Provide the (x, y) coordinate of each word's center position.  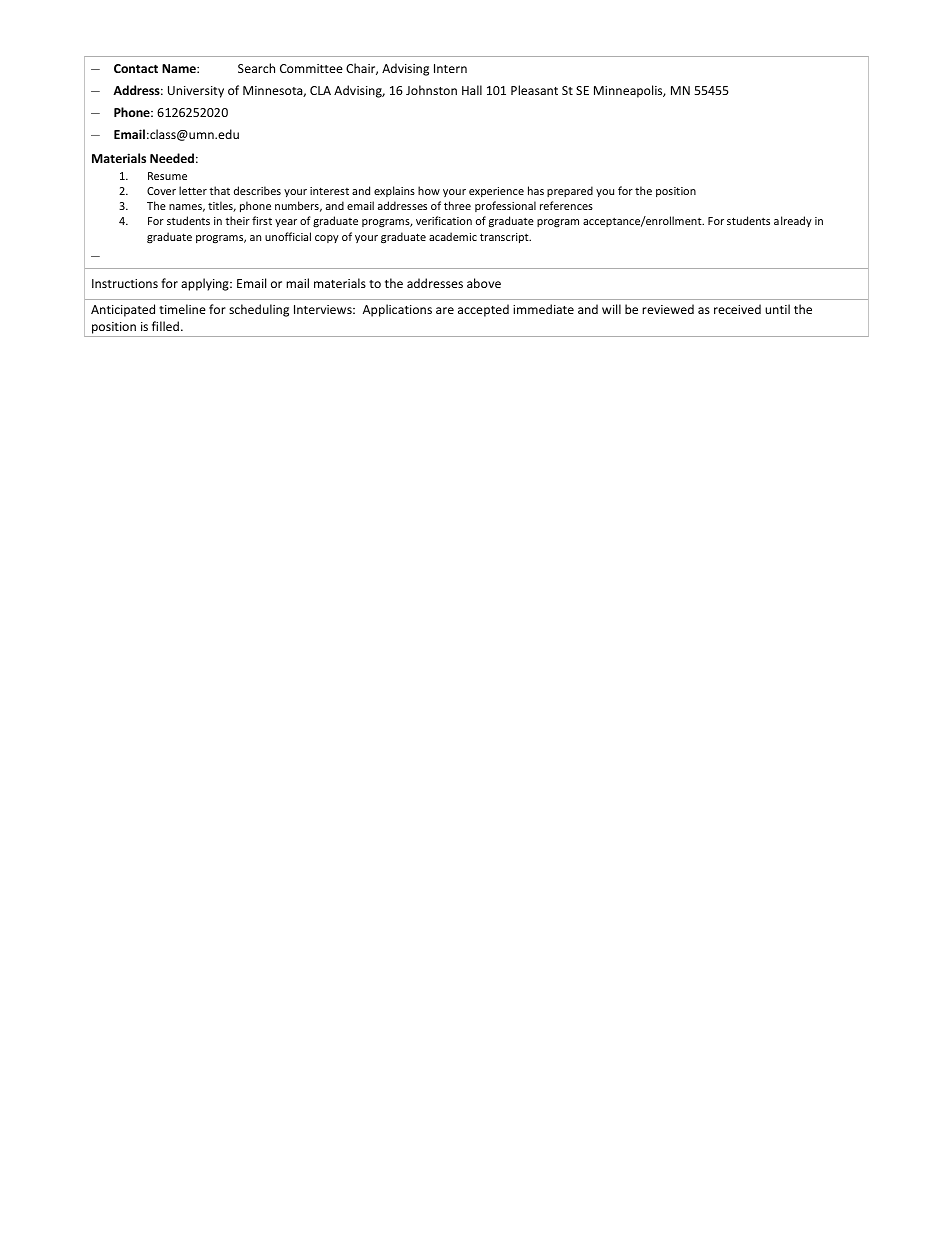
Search (256, 68)
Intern (450, 68)
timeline (182, 309)
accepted (483, 310)
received (737, 309)
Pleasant (534, 90)
